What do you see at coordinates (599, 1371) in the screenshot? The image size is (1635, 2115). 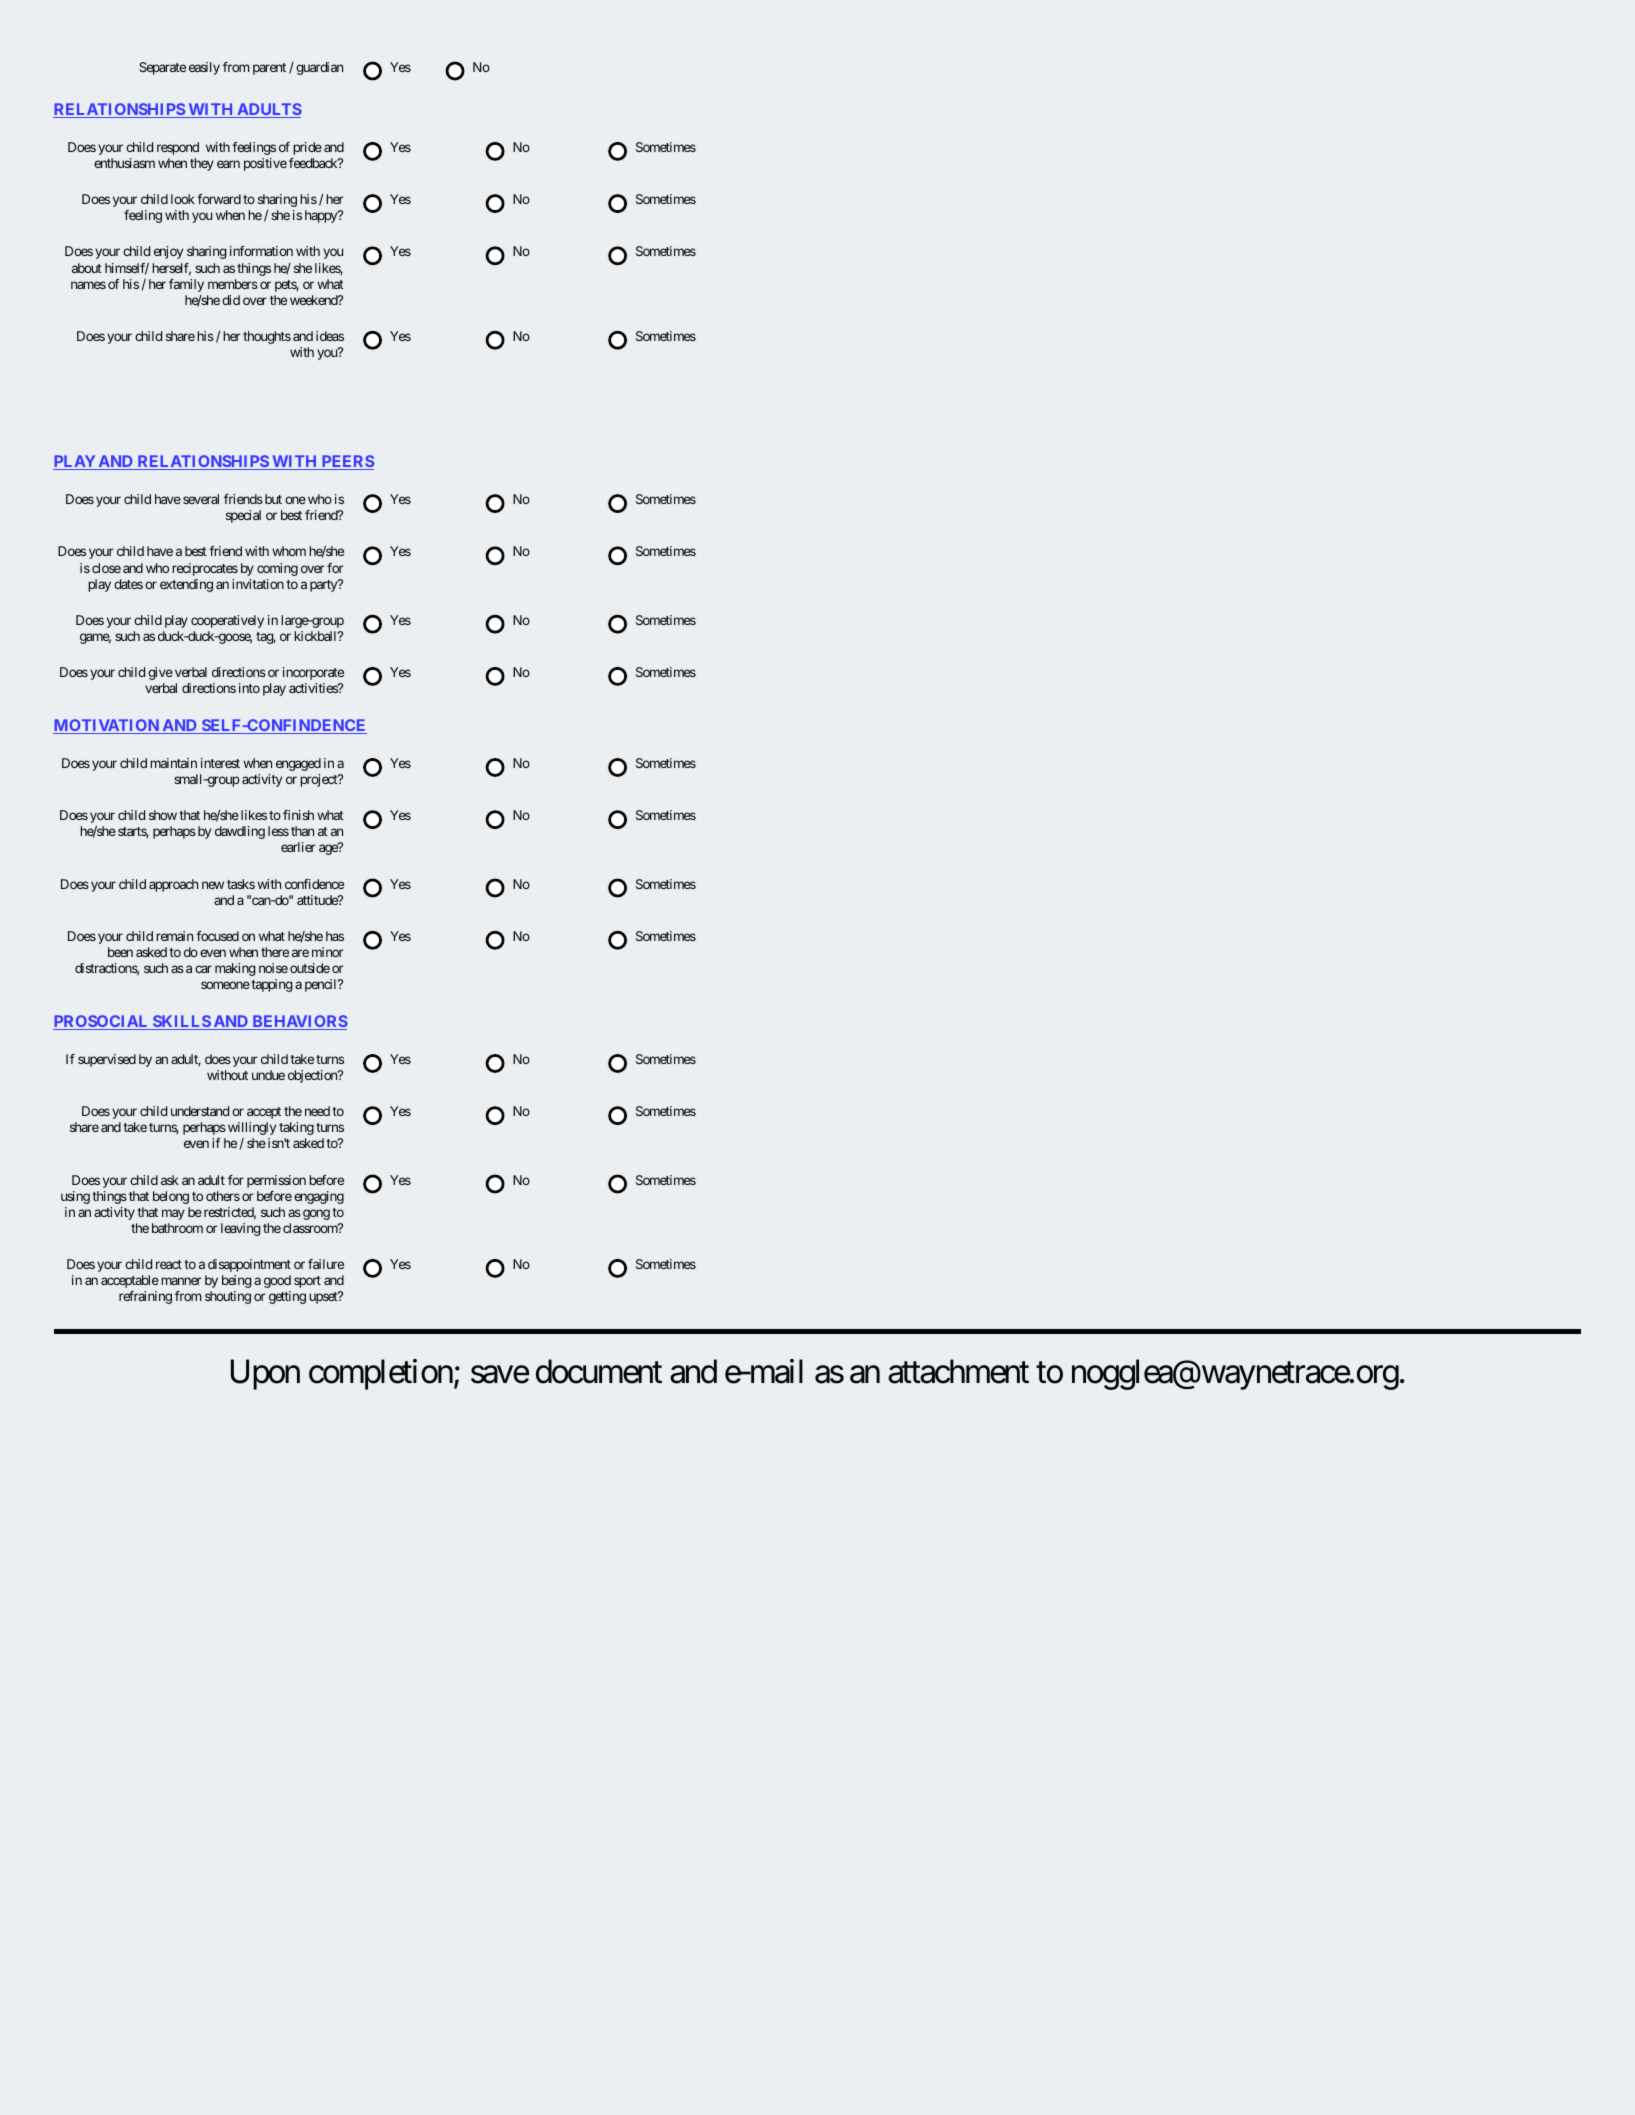 I see `document` at bounding box center [599, 1371].
